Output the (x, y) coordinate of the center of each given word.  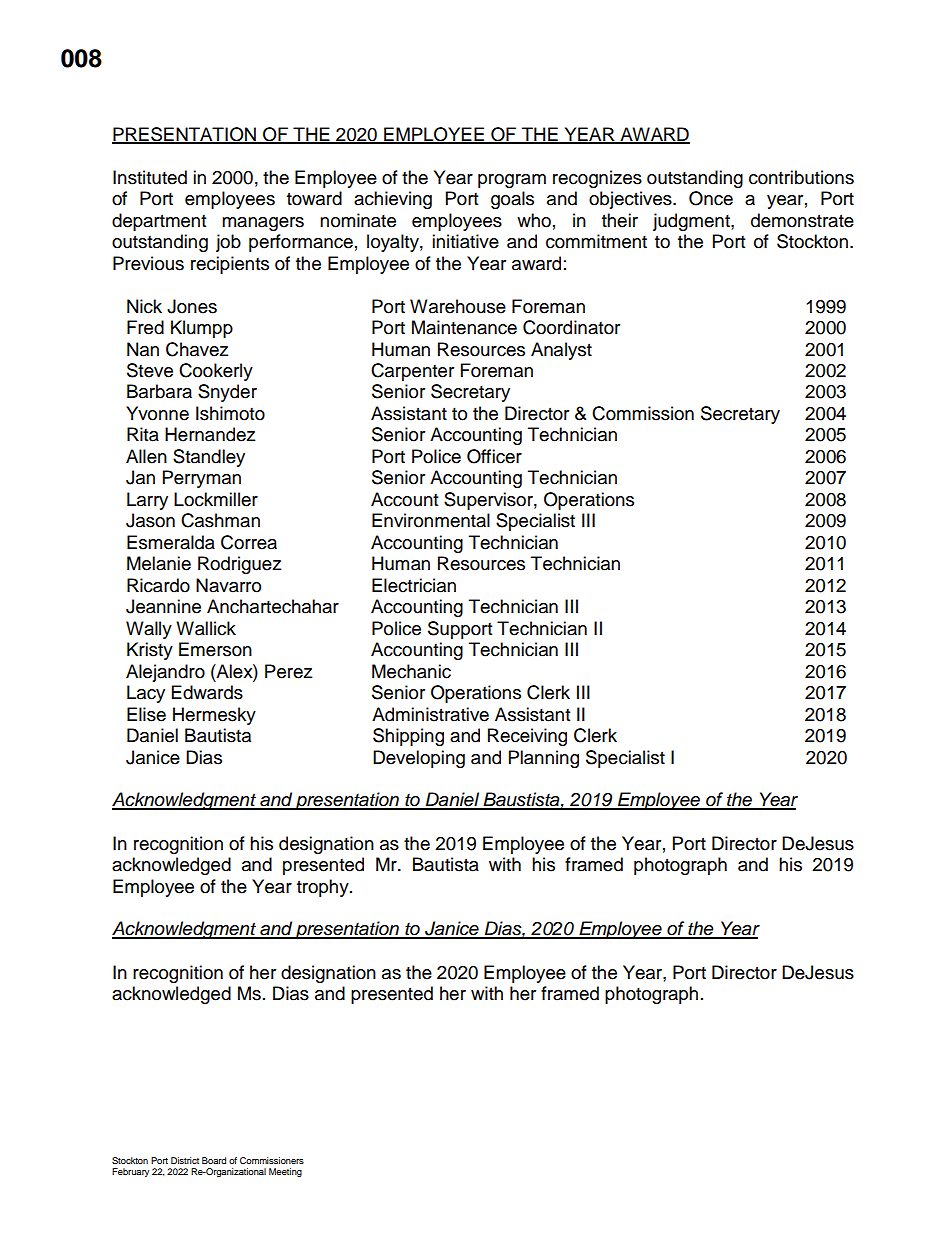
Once (711, 198)
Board (214, 1160)
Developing (419, 759)
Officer (494, 456)
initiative (465, 241)
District (185, 1160)
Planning (544, 759)
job (228, 243)
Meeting (285, 1172)
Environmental (431, 520)
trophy (324, 888)
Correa (249, 542)
